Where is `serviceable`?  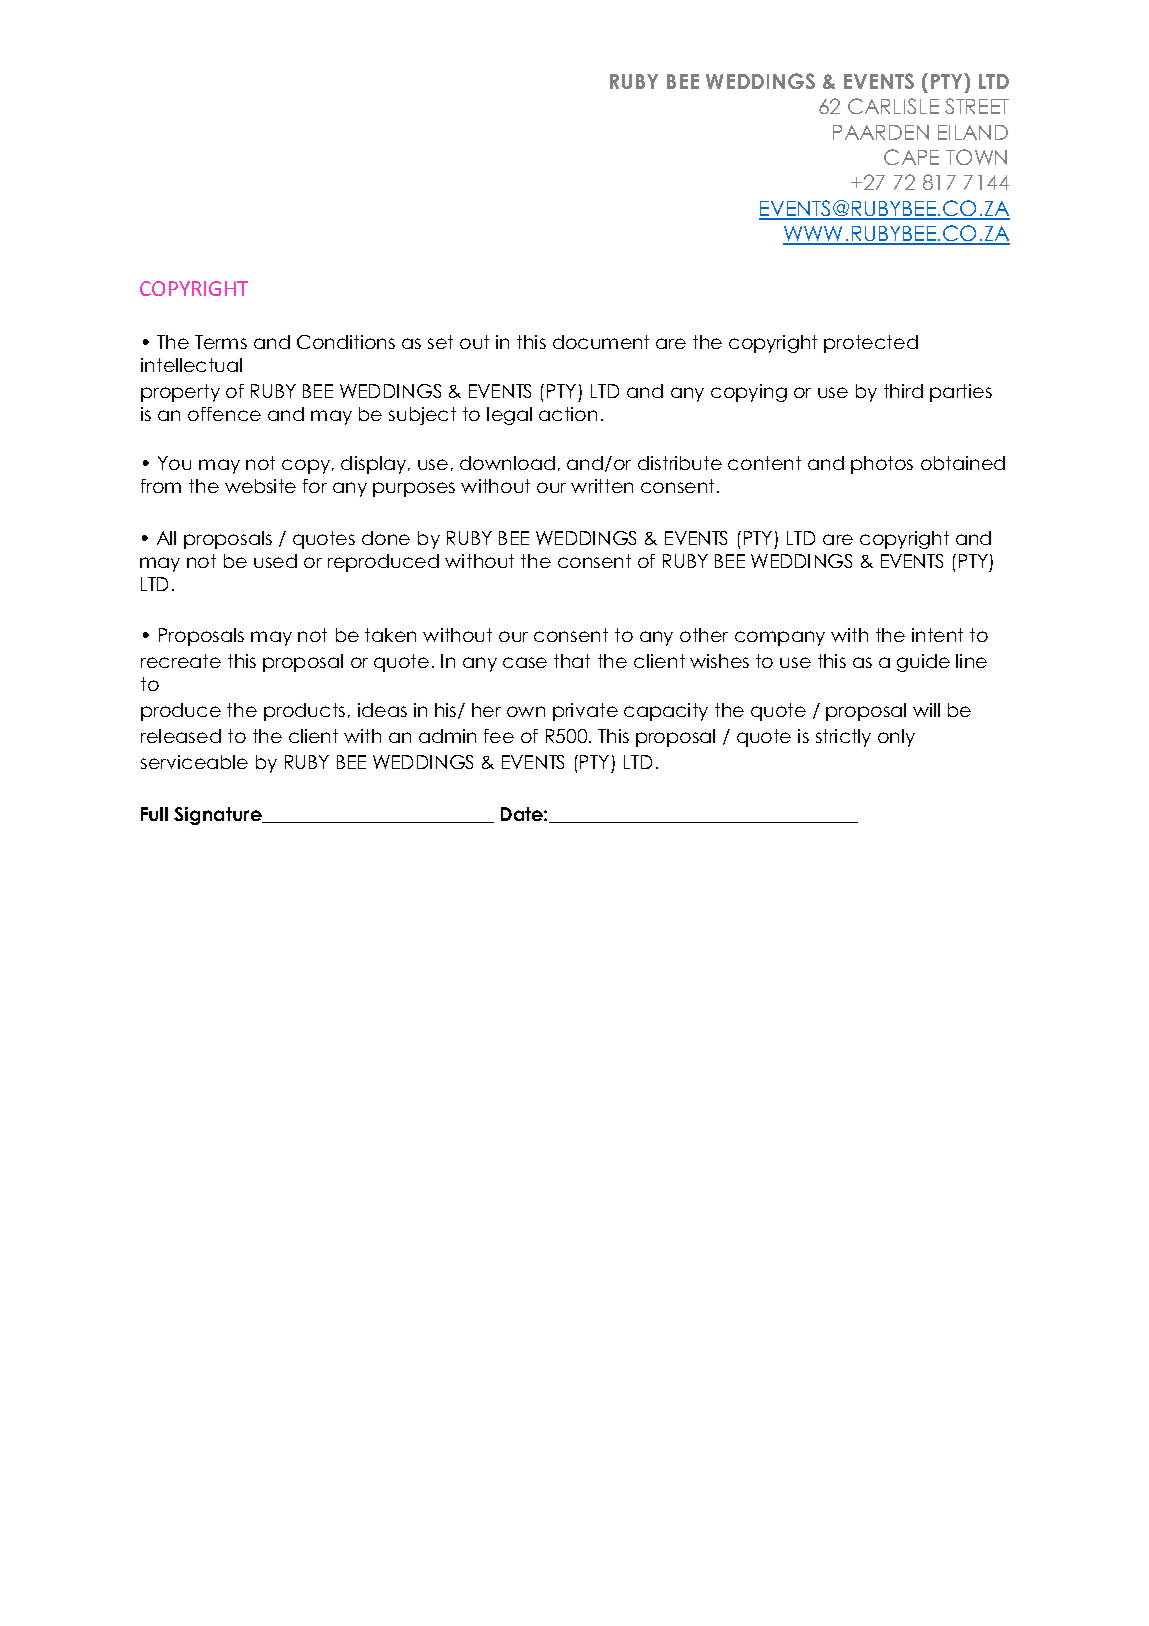 serviceable is located at coordinates (194, 762).
